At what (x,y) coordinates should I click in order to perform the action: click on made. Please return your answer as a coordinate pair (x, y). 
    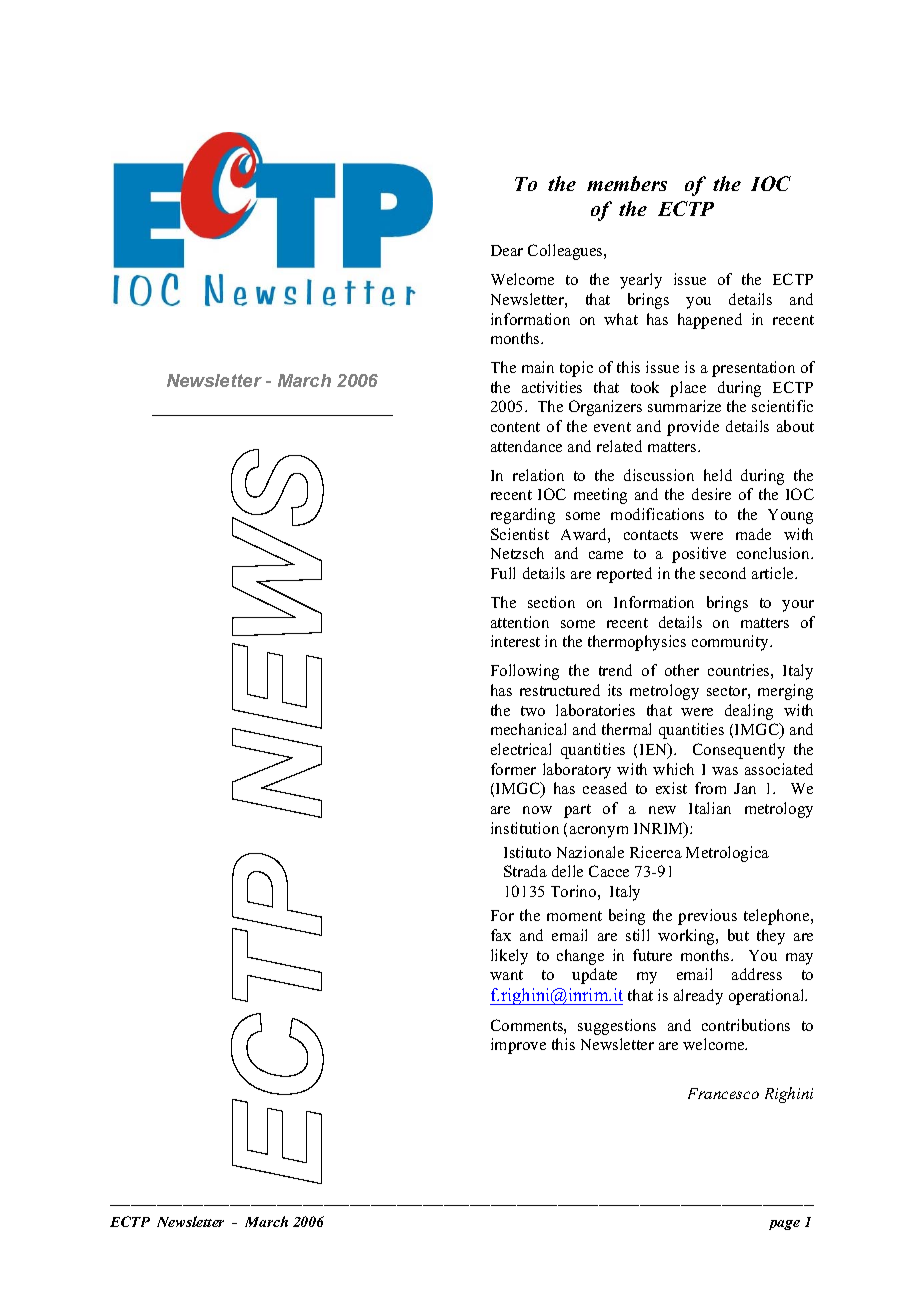
    Looking at the image, I should click on (753, 534).
